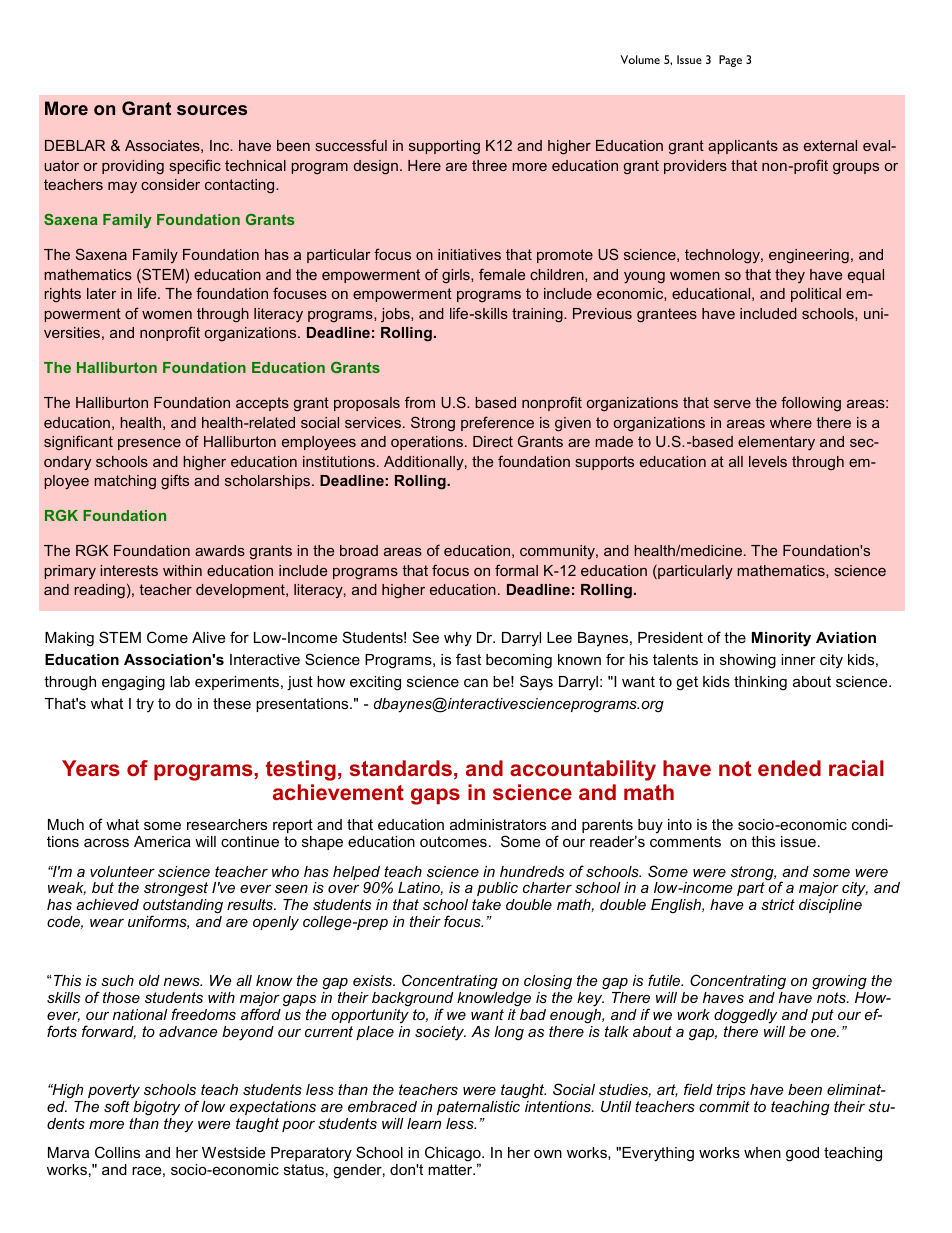 Image resolution: width=952 pixels, height=1233 pixels. What do you see at coordinates (212, 110) in the screenshot?
I see `sources` at bounding box center [212, 110].
